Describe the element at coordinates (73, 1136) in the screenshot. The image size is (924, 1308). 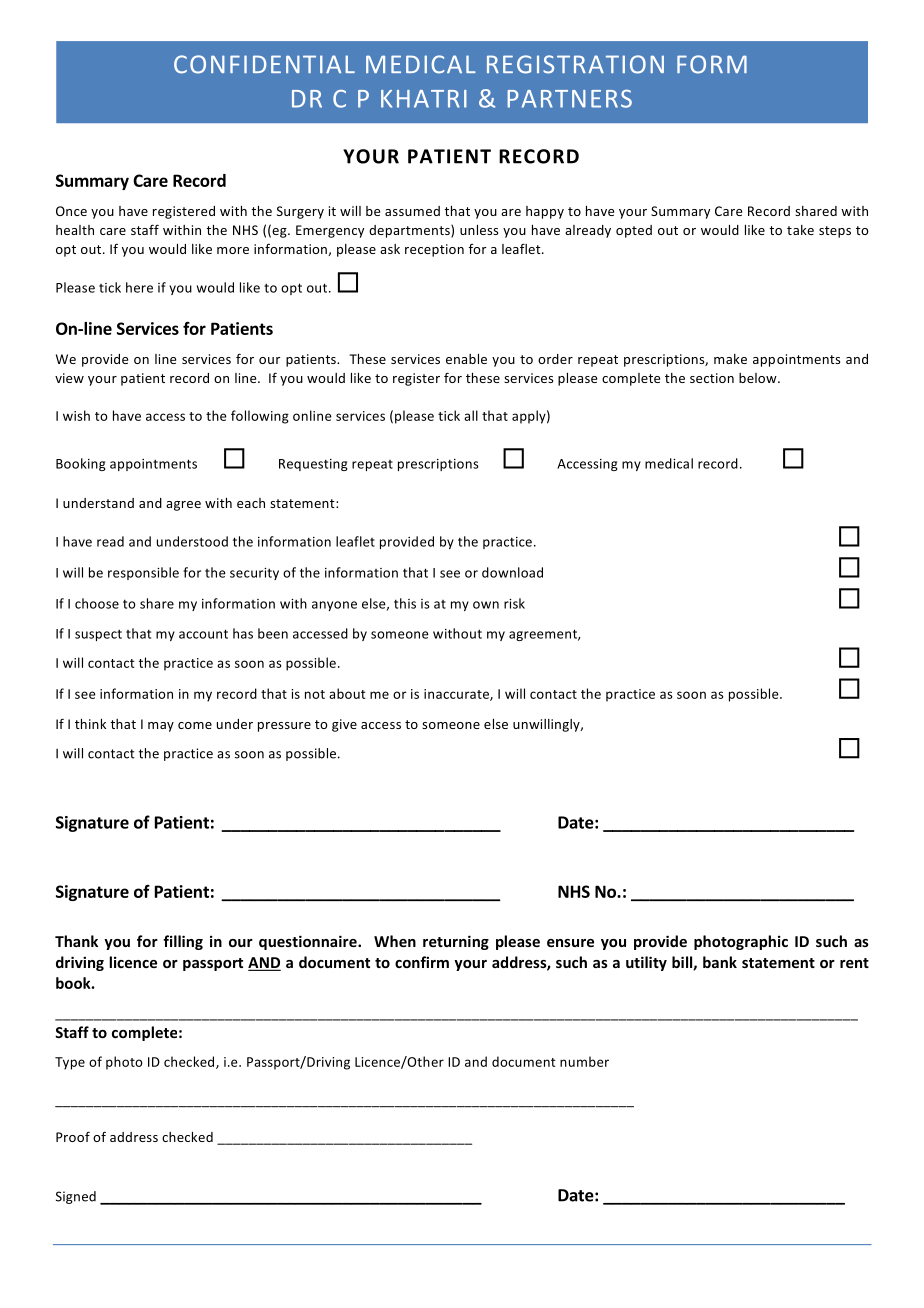
I see `Proof` at that location.
